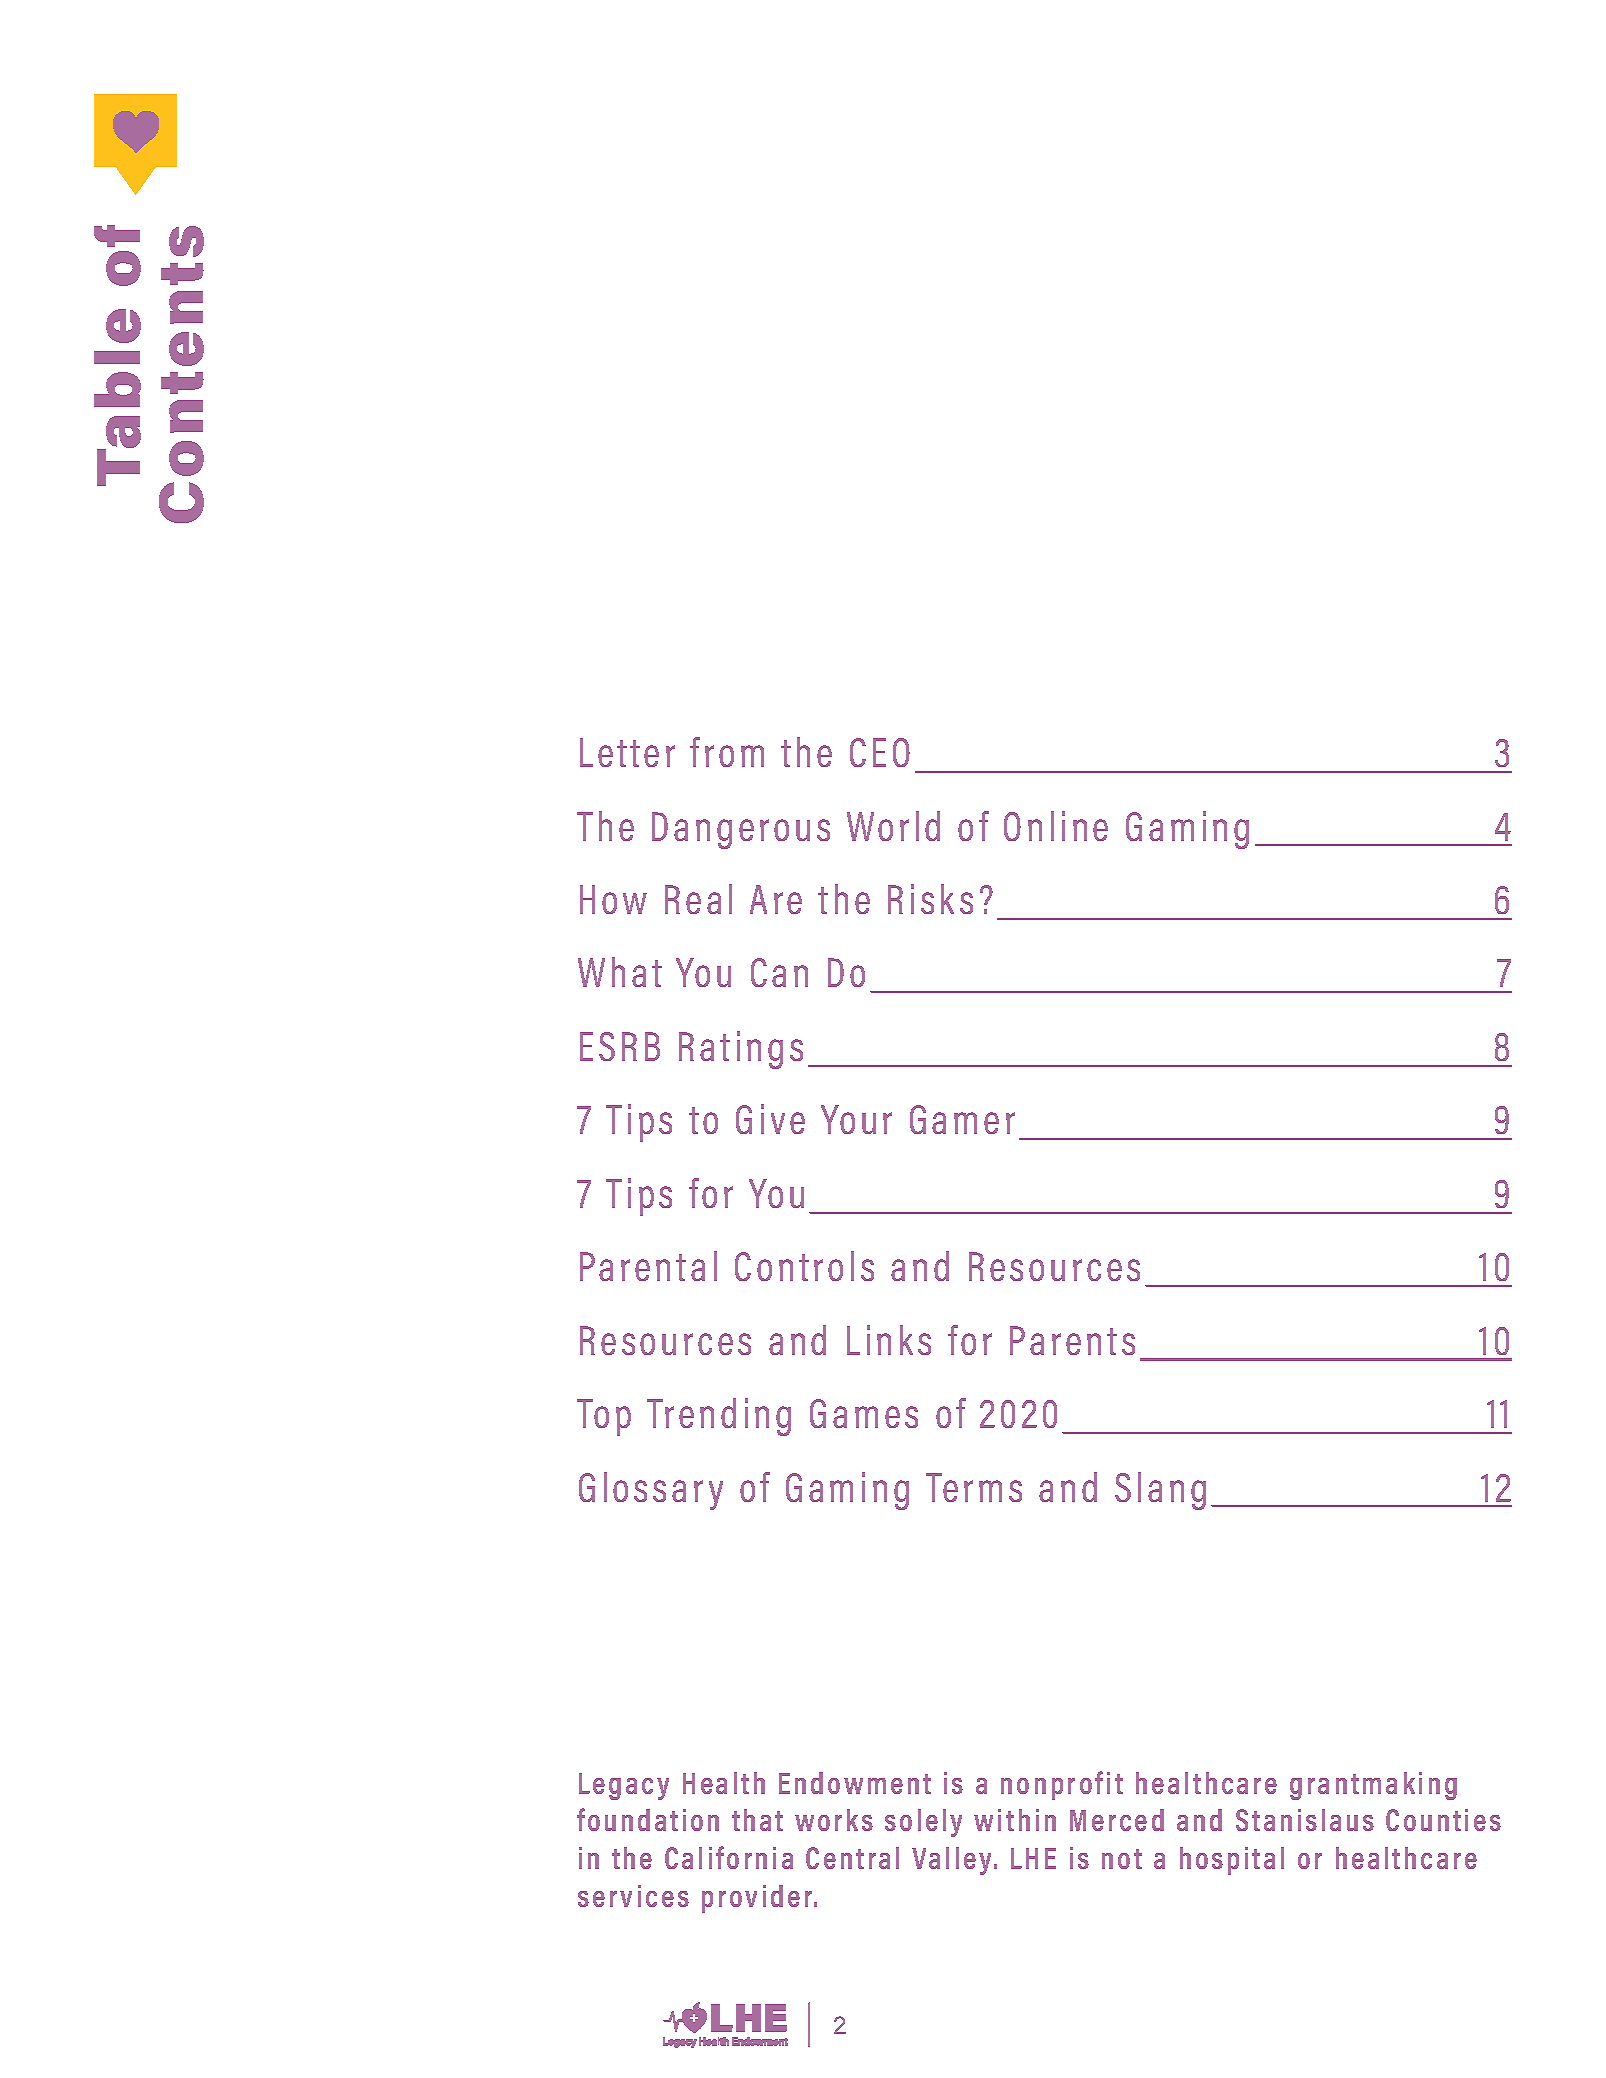 This document has height=2078, width=1606. I want to click on within, so click(1015, 1820).
